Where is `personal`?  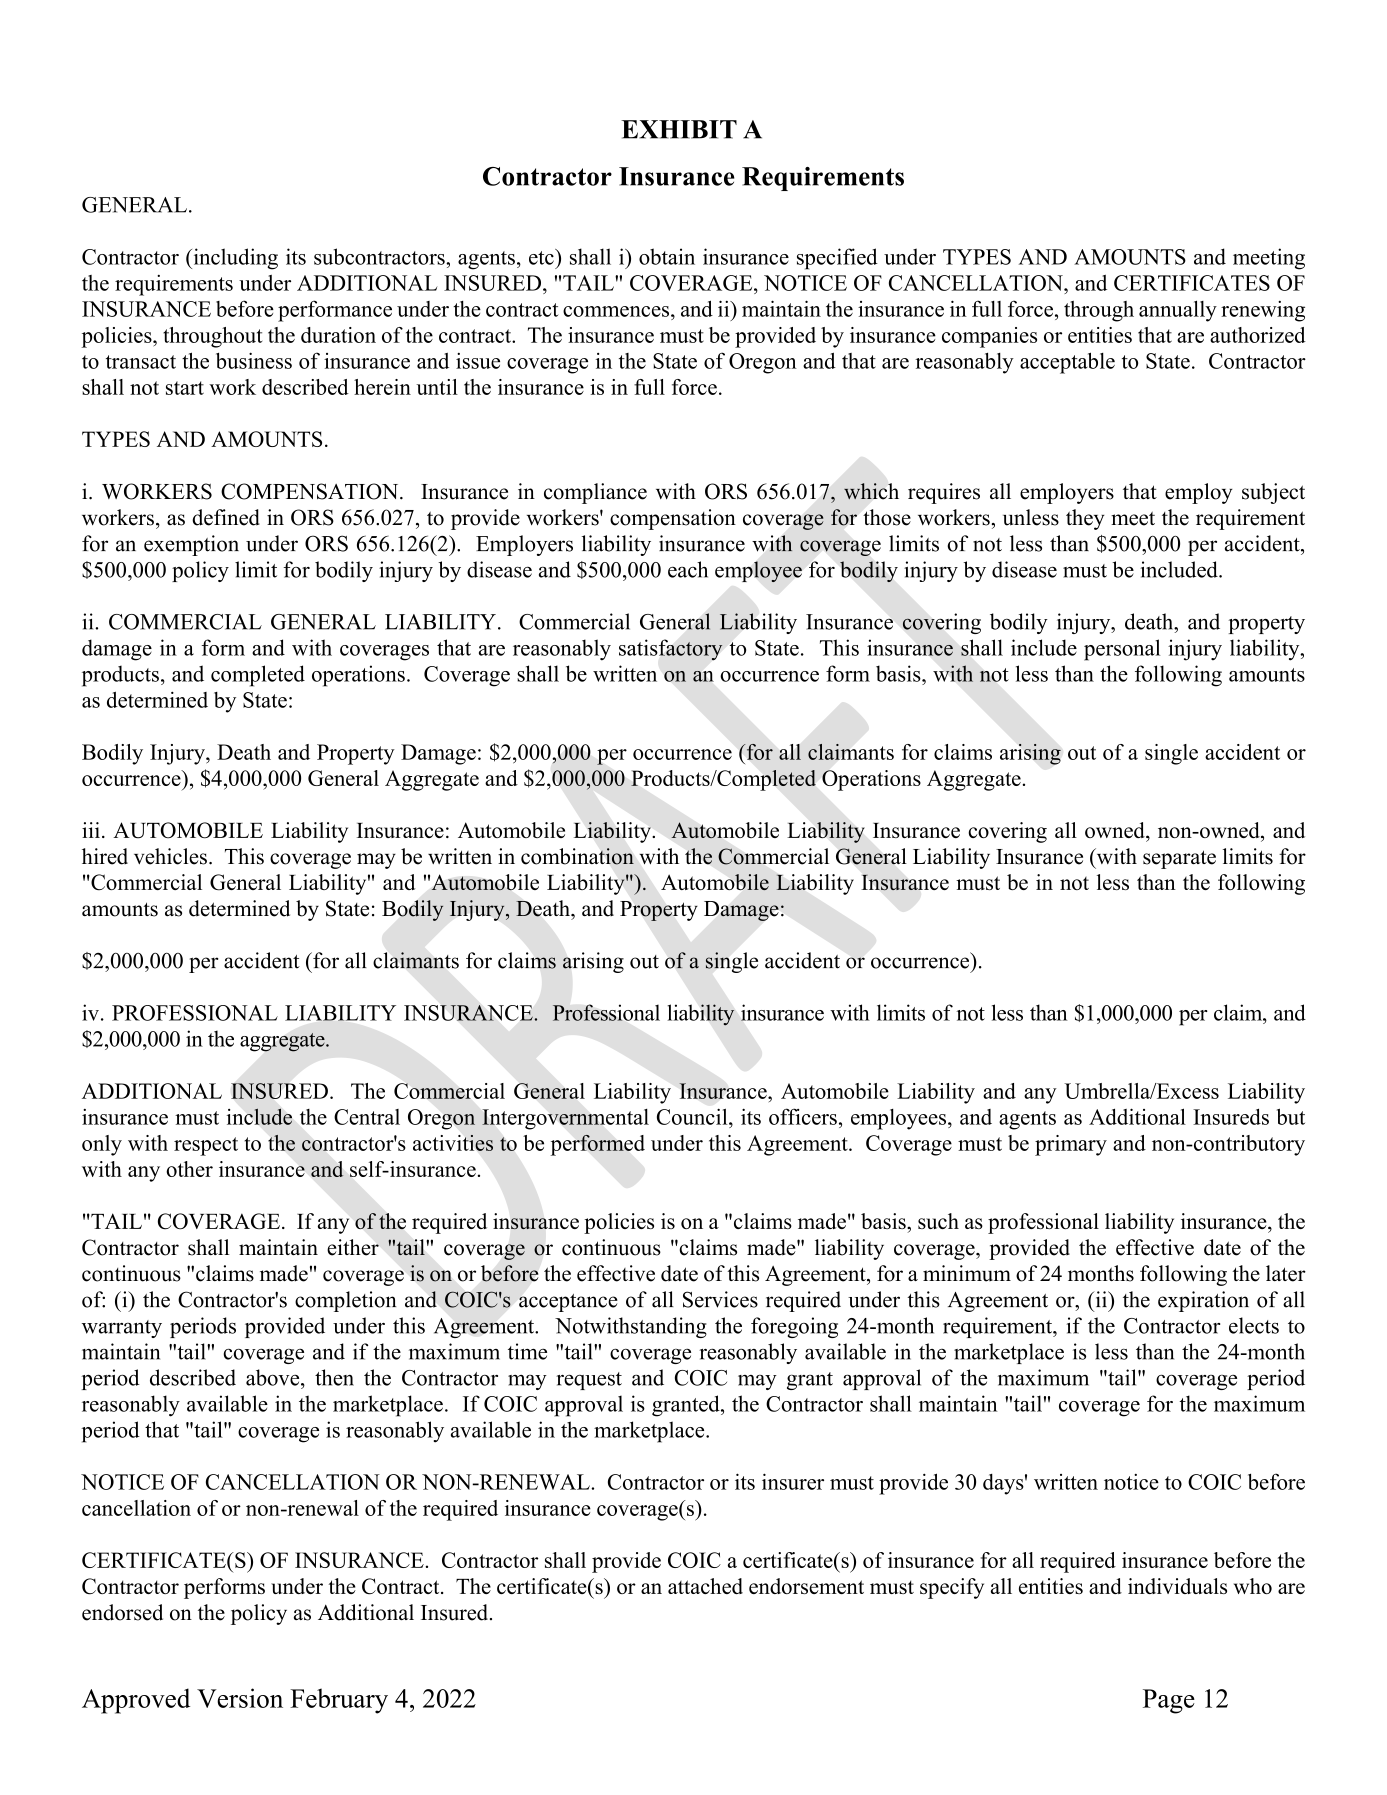
personal is located at coordinates (1122, 650).
